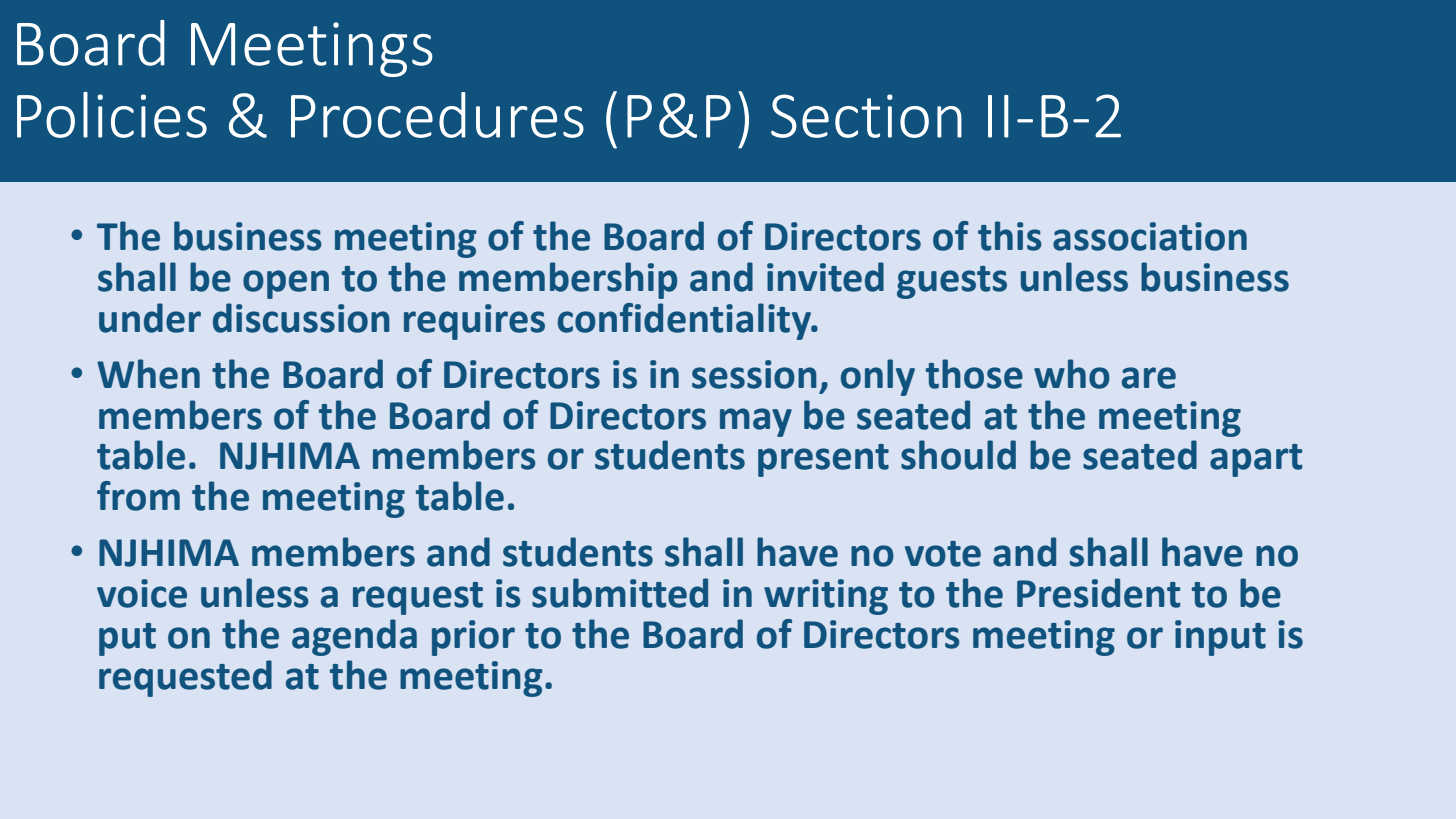 Image resolution: width=1456 pixels, height=819 pixels. Describe the element at coordinates (148, 374) in the screenshot. I see `When` at that location.
